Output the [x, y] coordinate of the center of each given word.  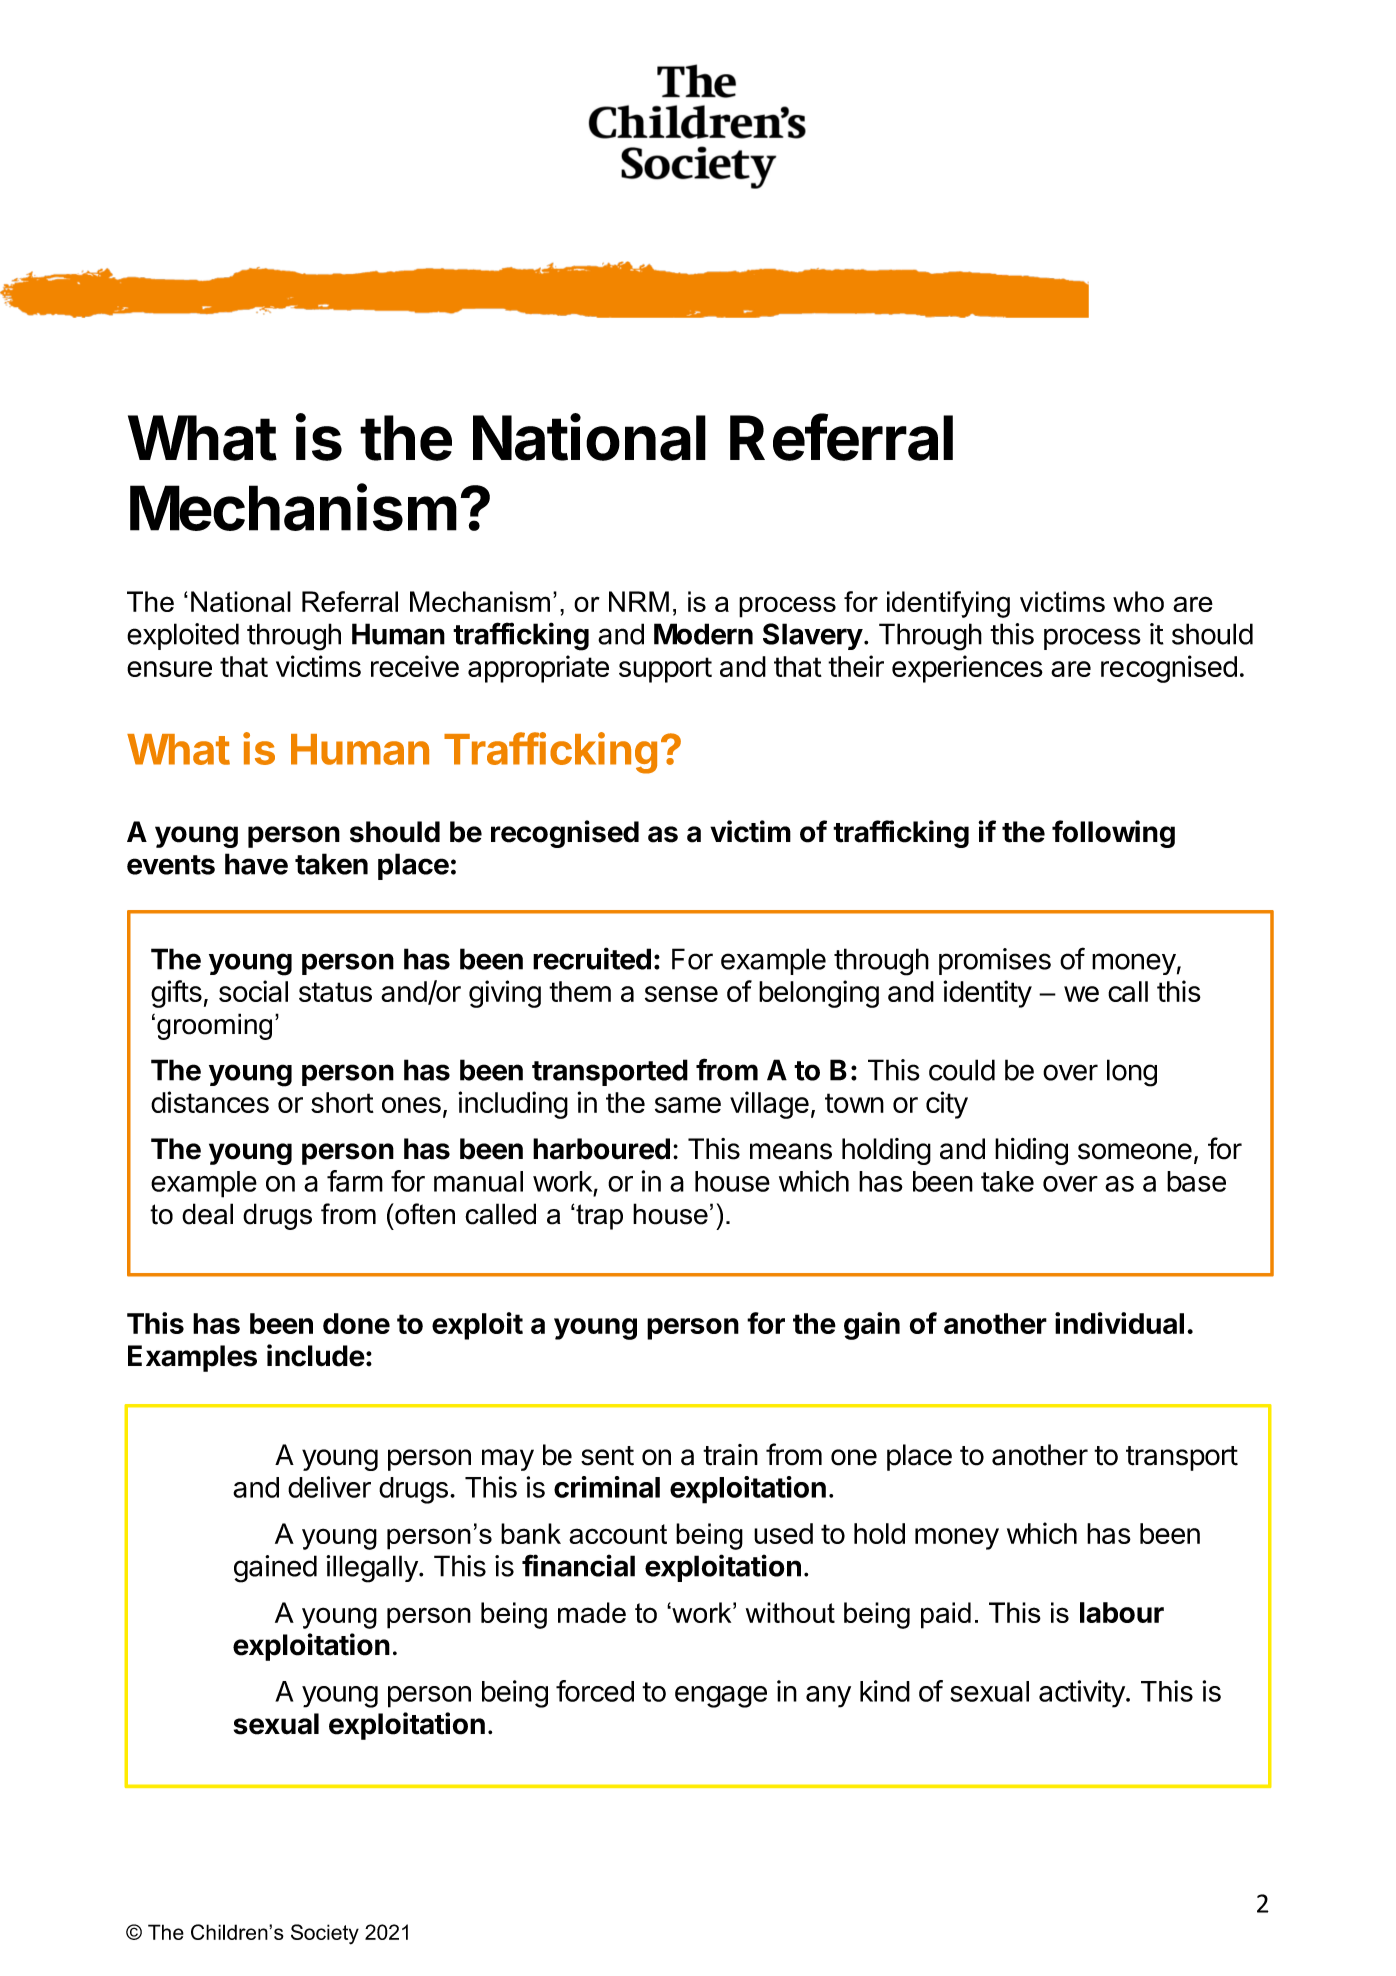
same [688, 1105]
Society [325, 1934]
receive [415, 666]
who [1138, 601]
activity [1083, 1694]
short [342, 1102]
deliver [329, 1487]
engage [721, 1697]
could [962, 1070]
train [730, 1455]
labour [1122, 1612]
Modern [703, 634]
